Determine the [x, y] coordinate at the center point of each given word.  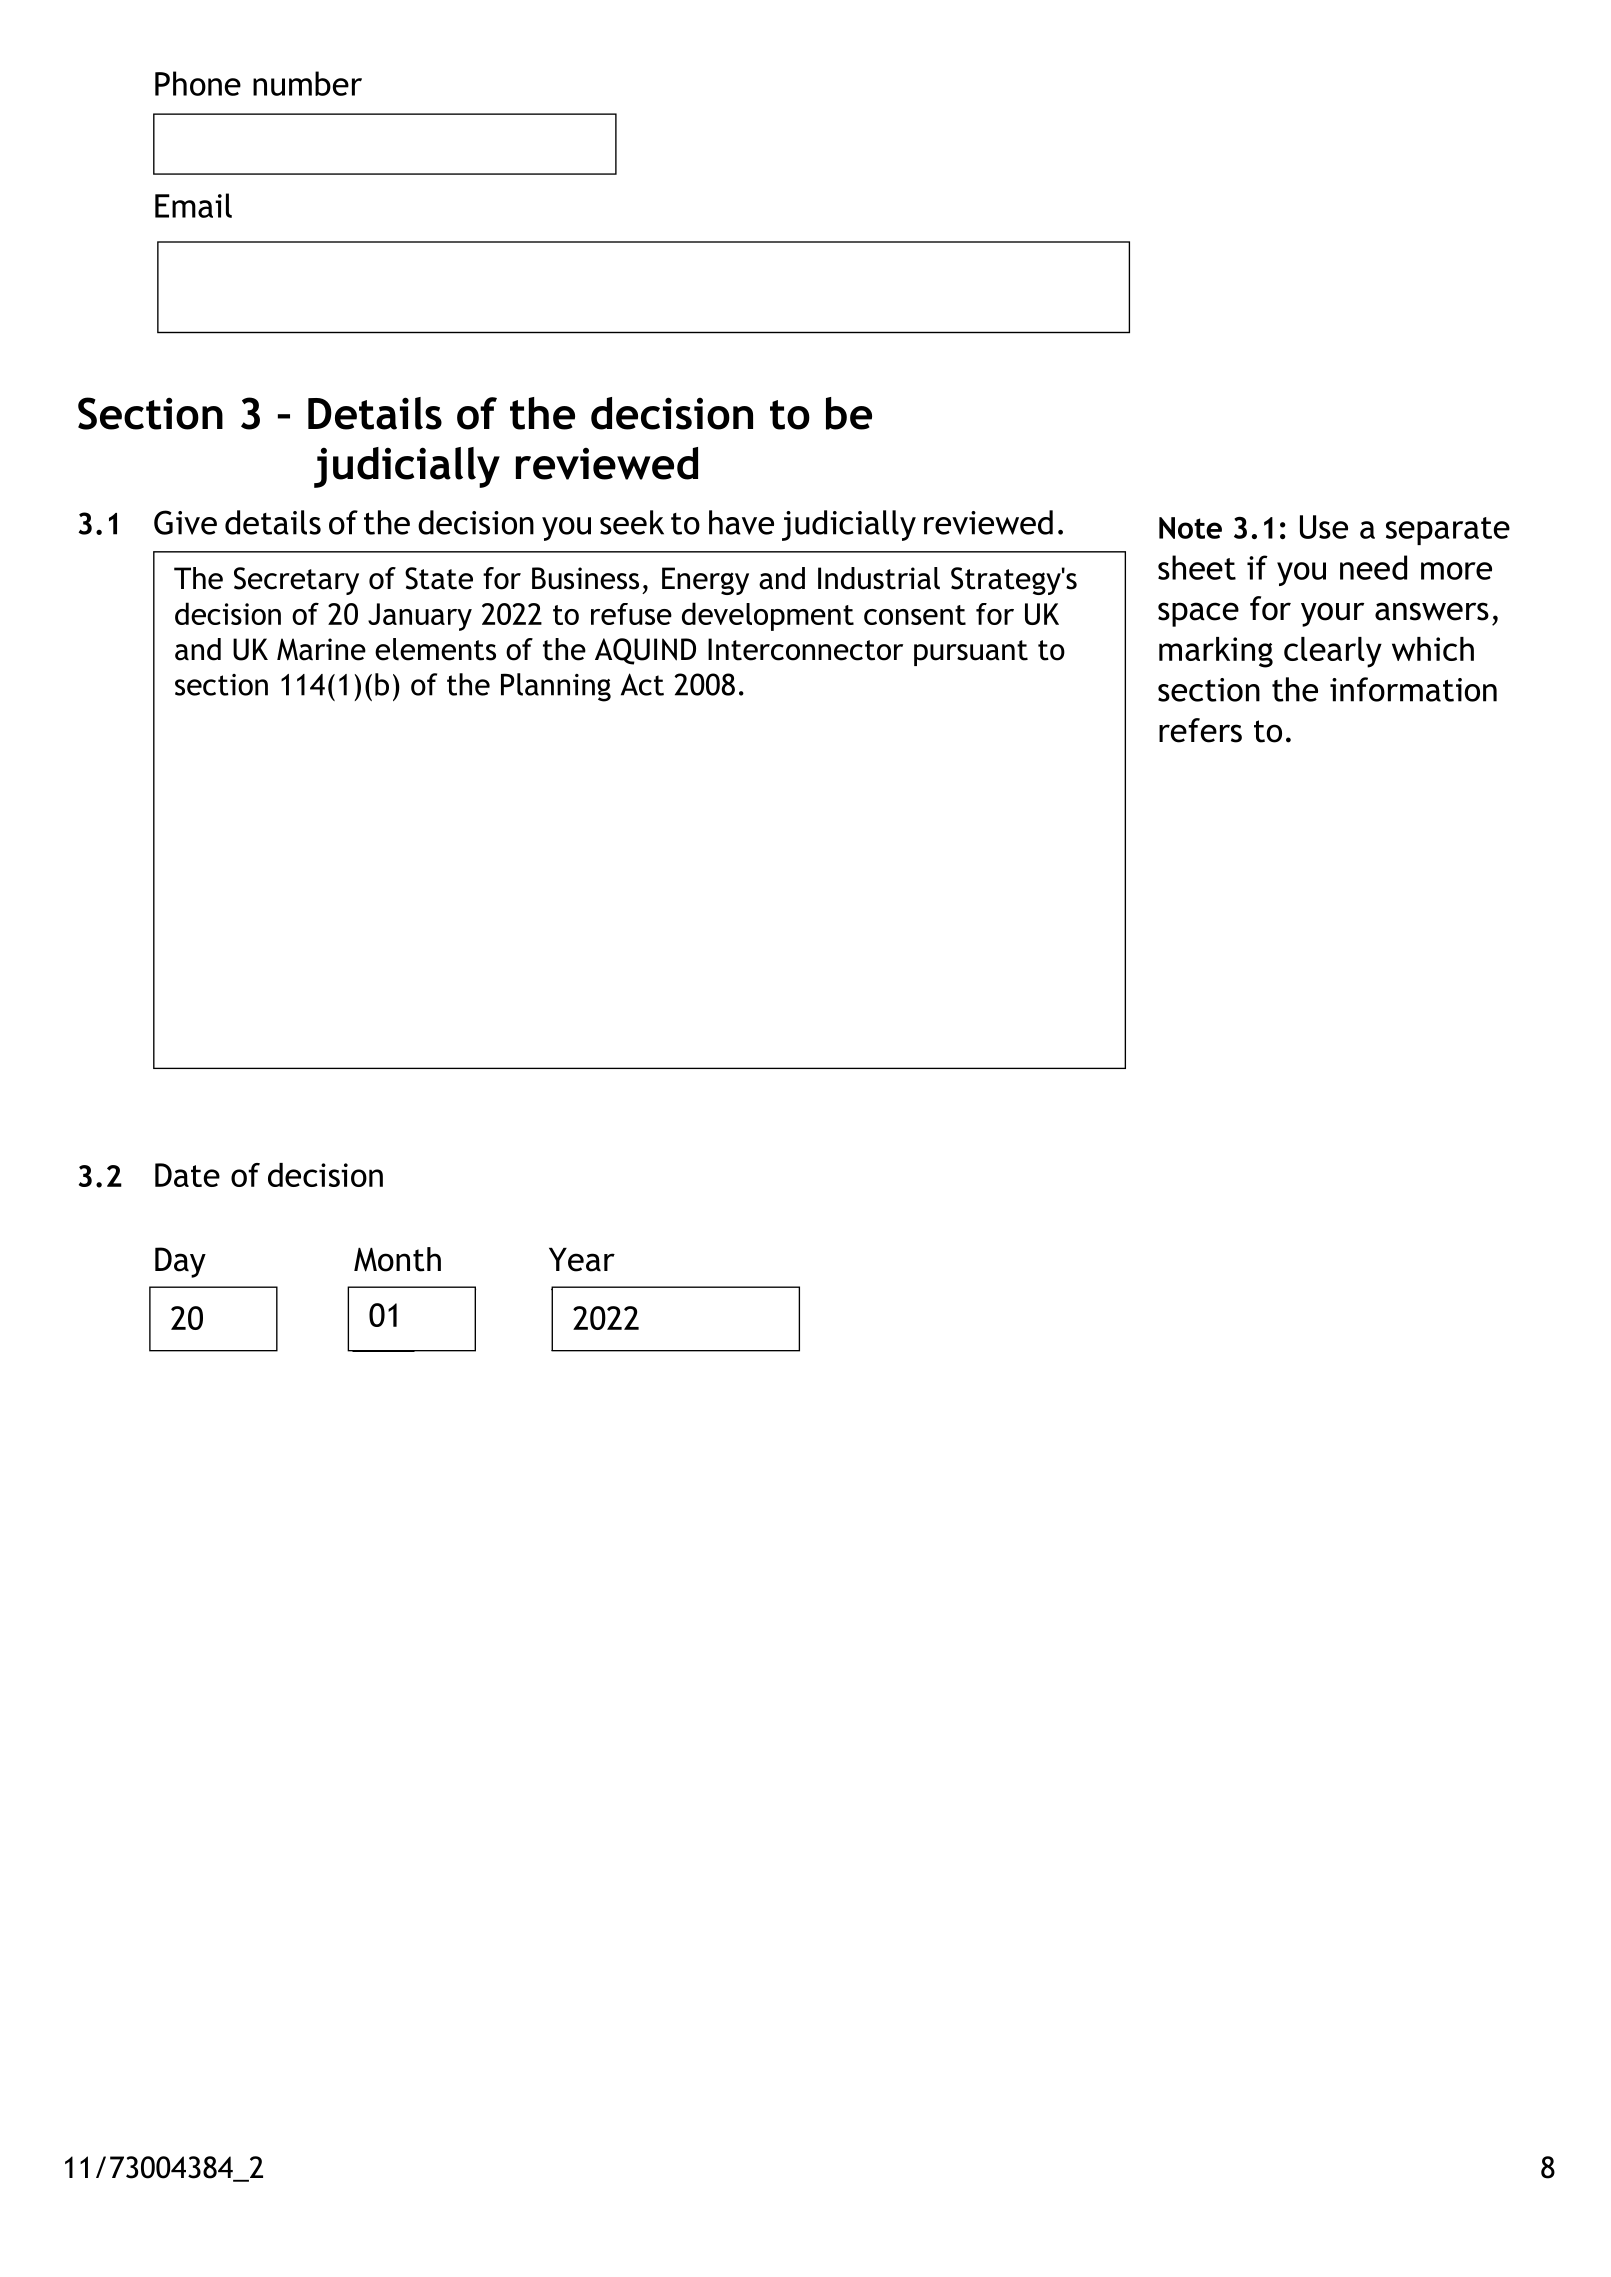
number [307, 83]
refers [1200, 730]
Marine [321, 649]
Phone [198, 83]
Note [1190, 528]
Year [582, 1260]
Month [397, 1259]
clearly [1333, 652]
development [768, 616]
